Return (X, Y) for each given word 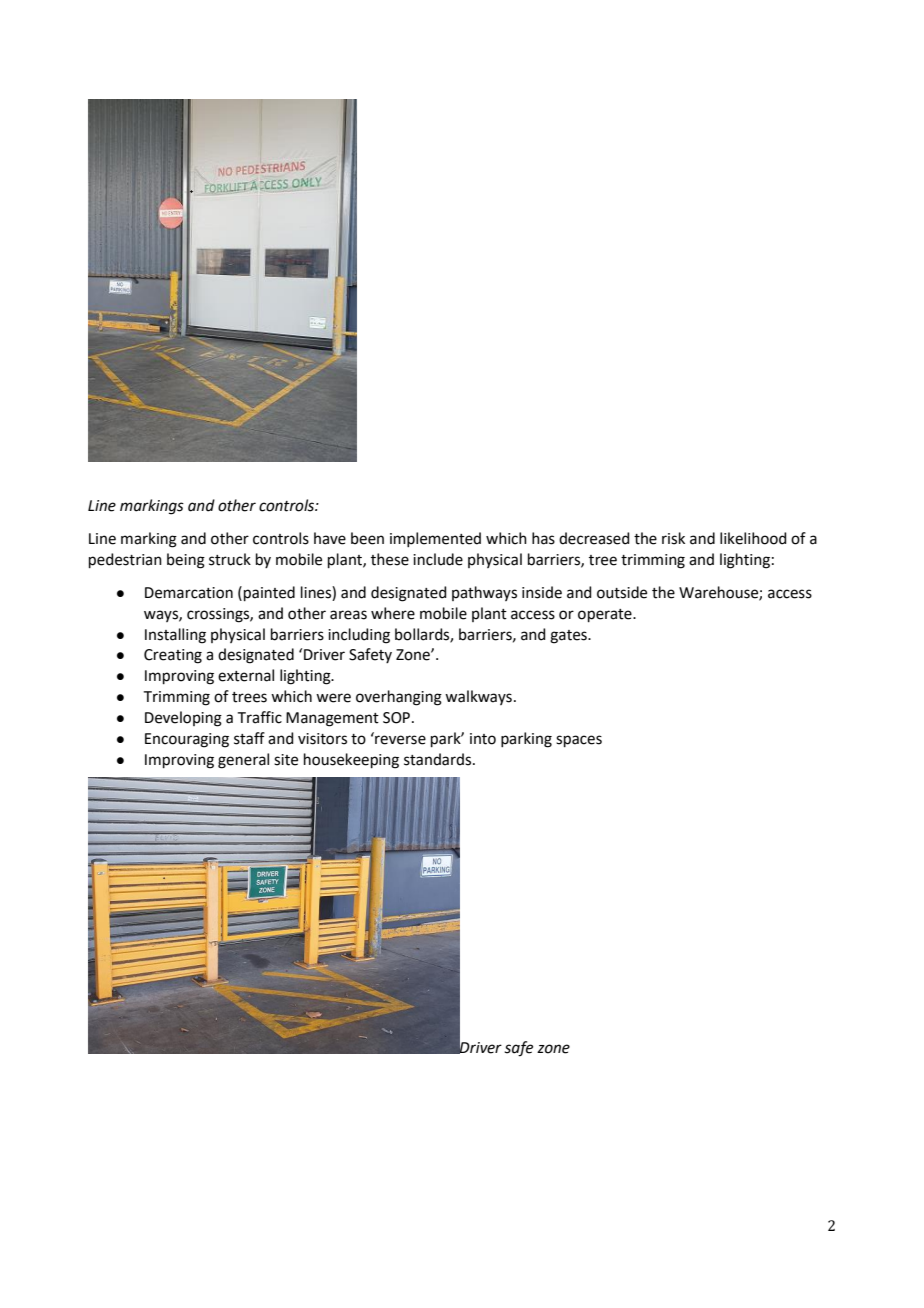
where (393, 613)
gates (569, 637)
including (359, 636)
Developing (183, 719)
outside (622, 592)
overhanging (399, 698)
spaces (579, 741)
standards (439, 759)
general (243, 761)
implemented (435, 539)
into (483, 739)
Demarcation (189, 593)
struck (230, 559)
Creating (173, 656)
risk (673, 538)
